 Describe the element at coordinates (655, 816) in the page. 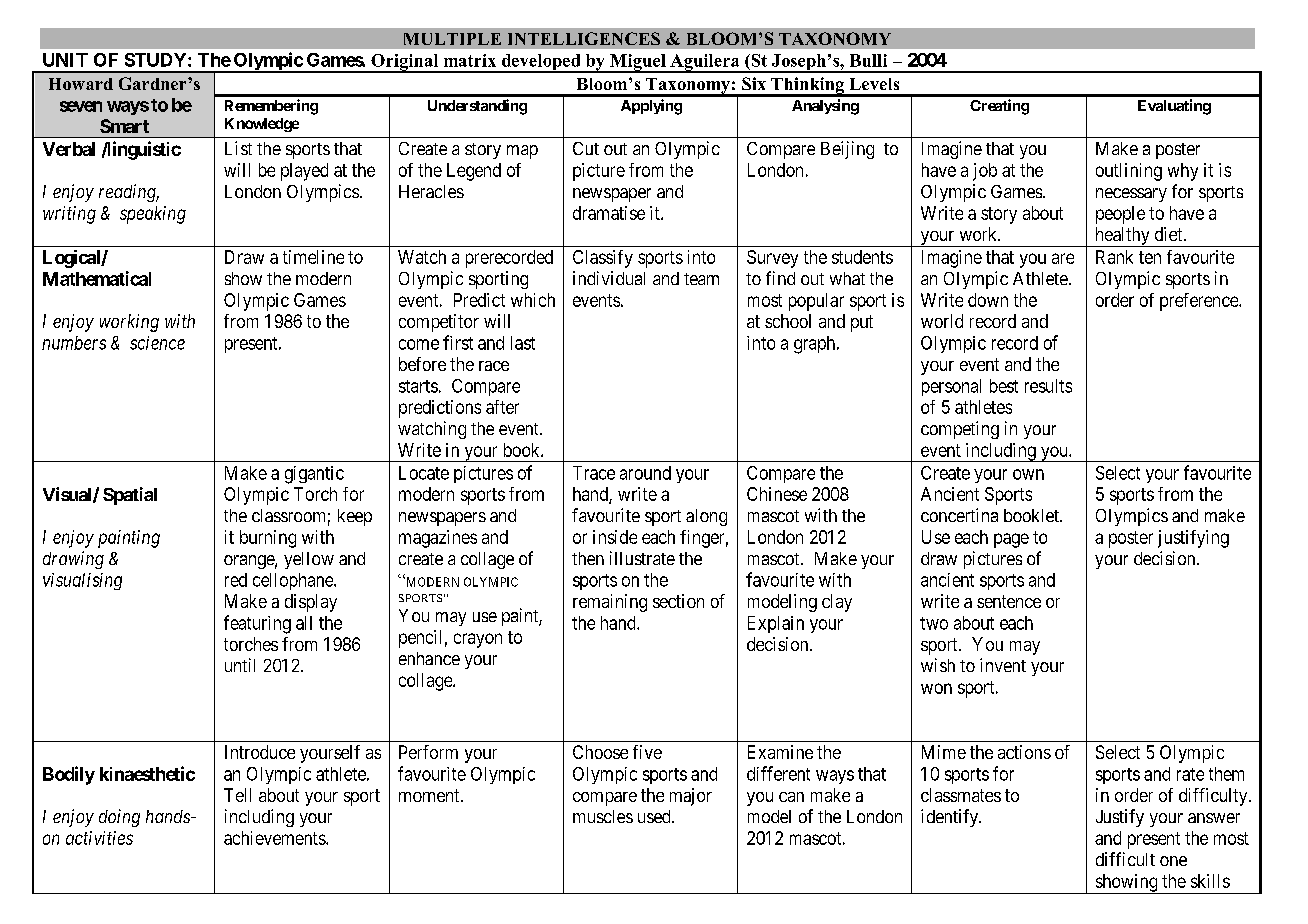

I see `used` at that location.
